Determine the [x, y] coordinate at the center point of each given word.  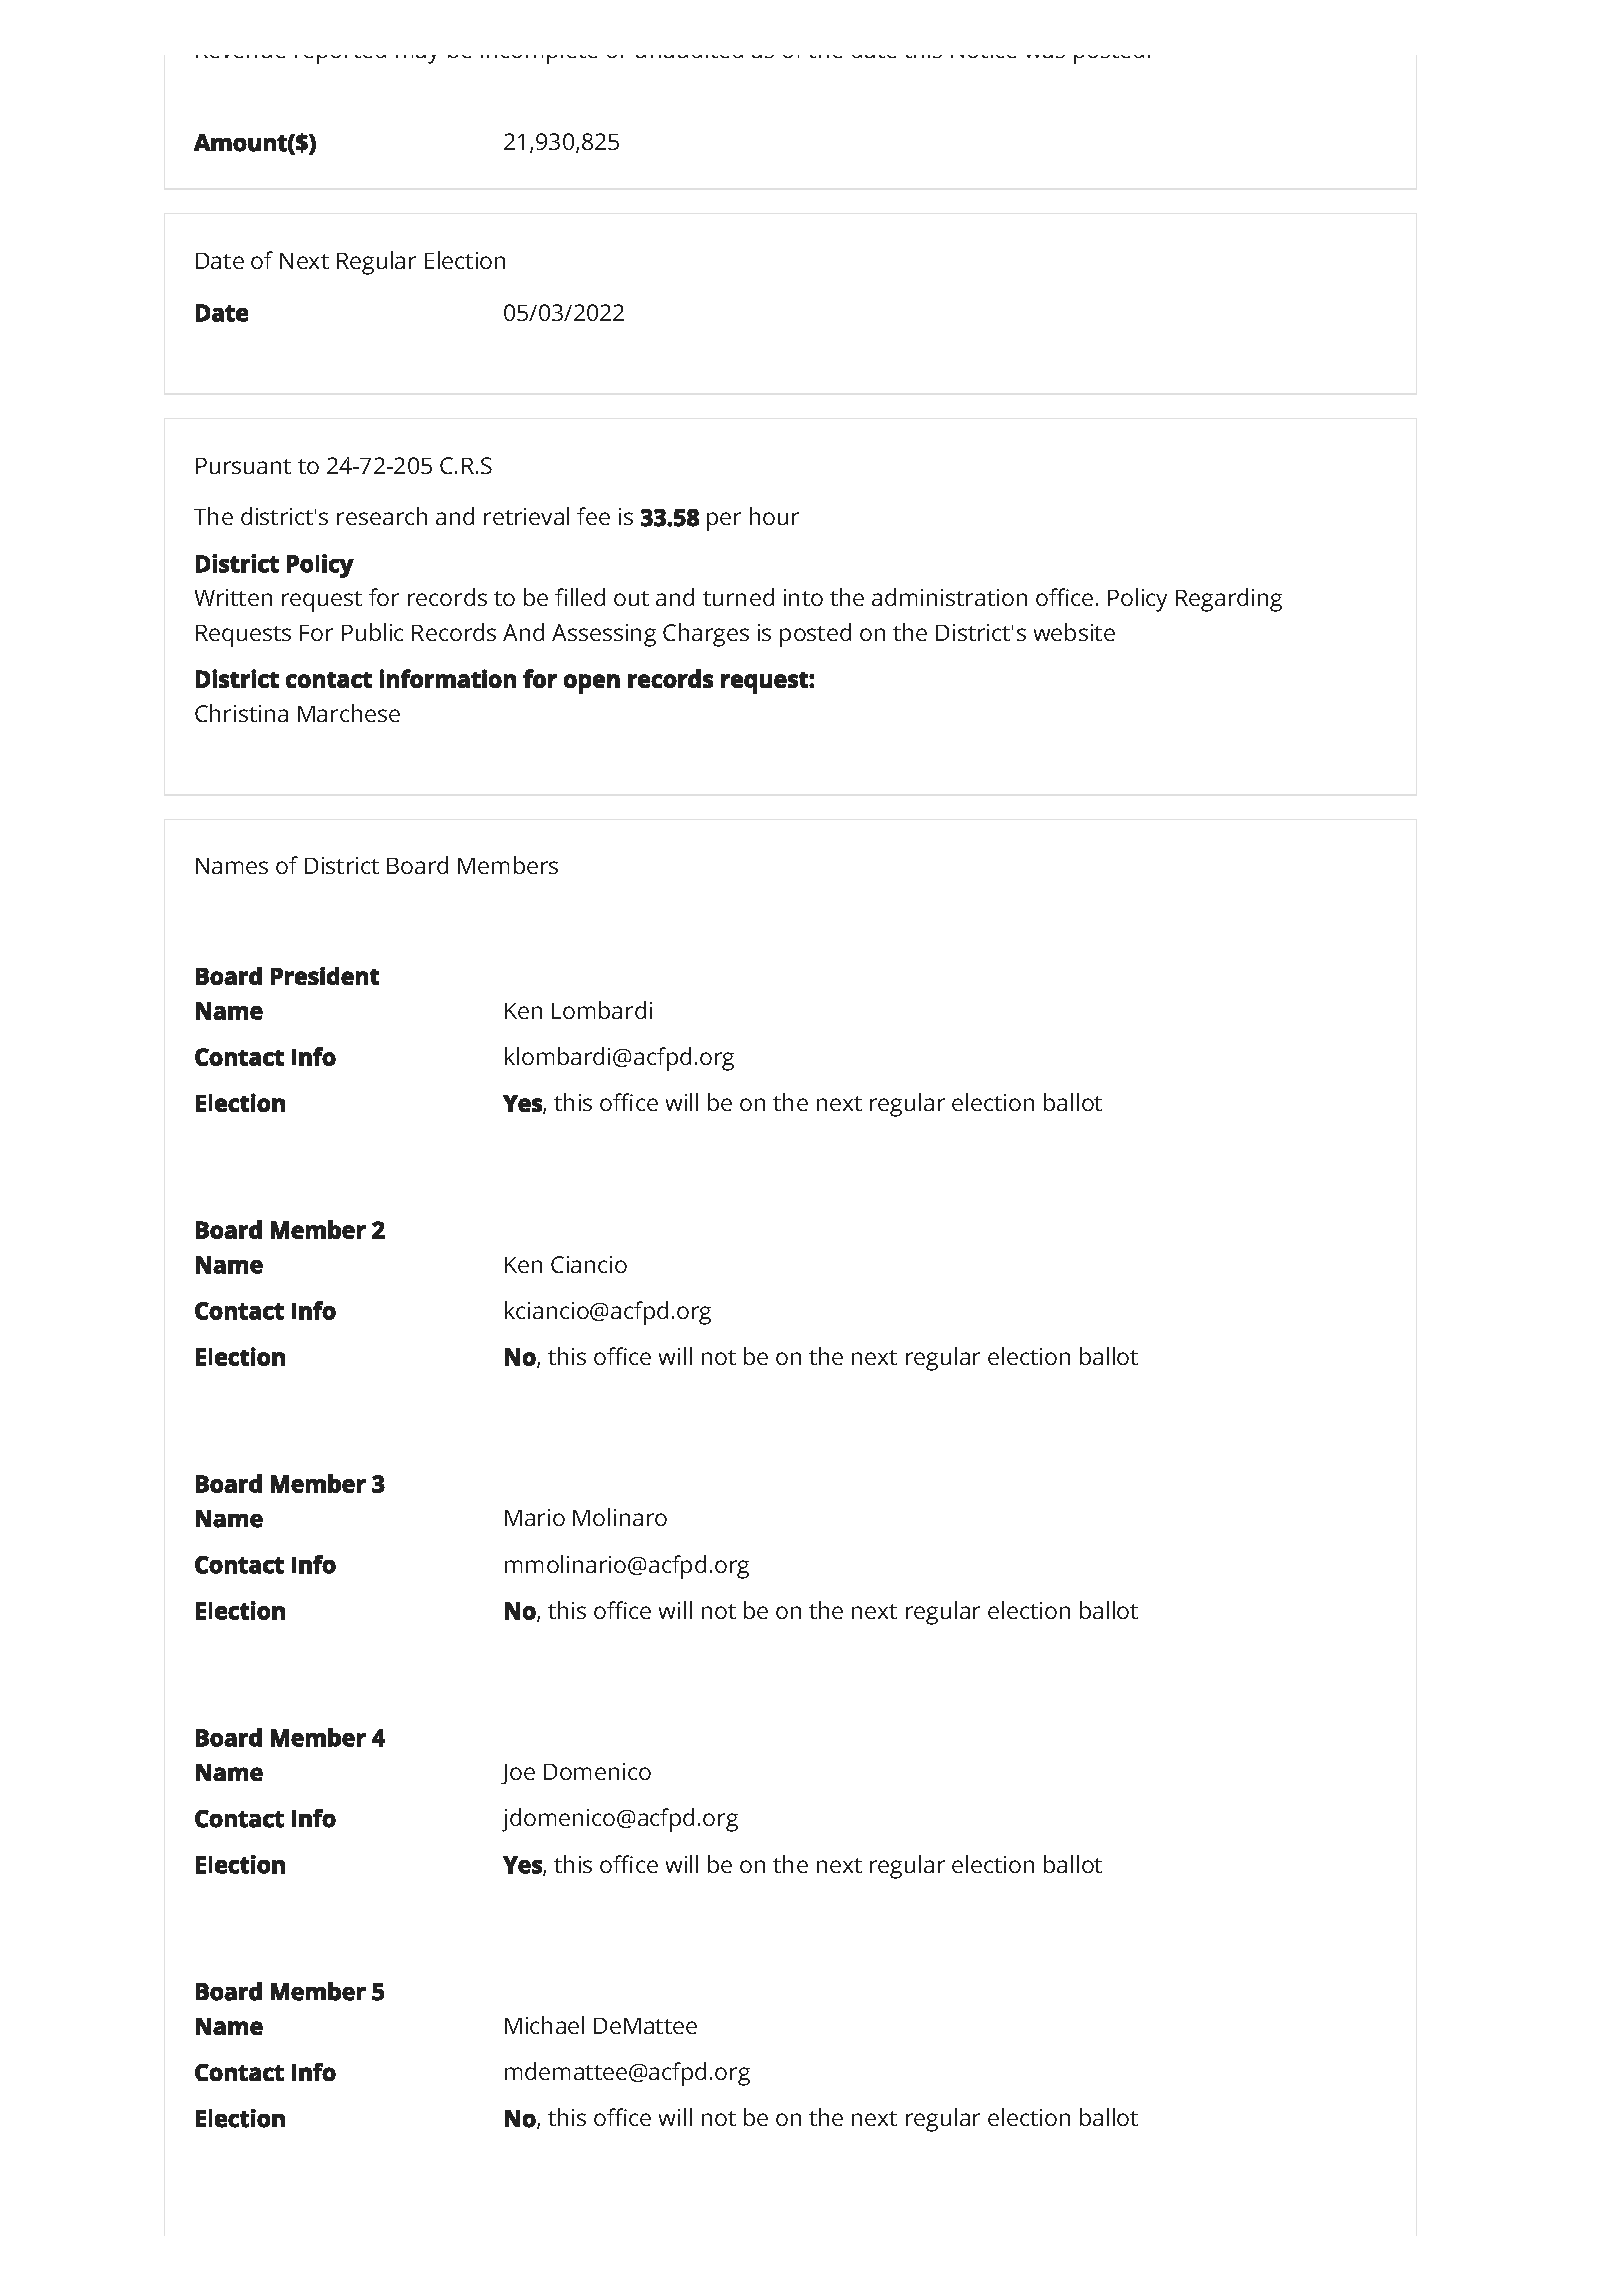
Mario [535, 1517]
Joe [518, 1774]
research [382, 516]
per [724, 521]
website [1074, 632]
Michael [544, 2025]
